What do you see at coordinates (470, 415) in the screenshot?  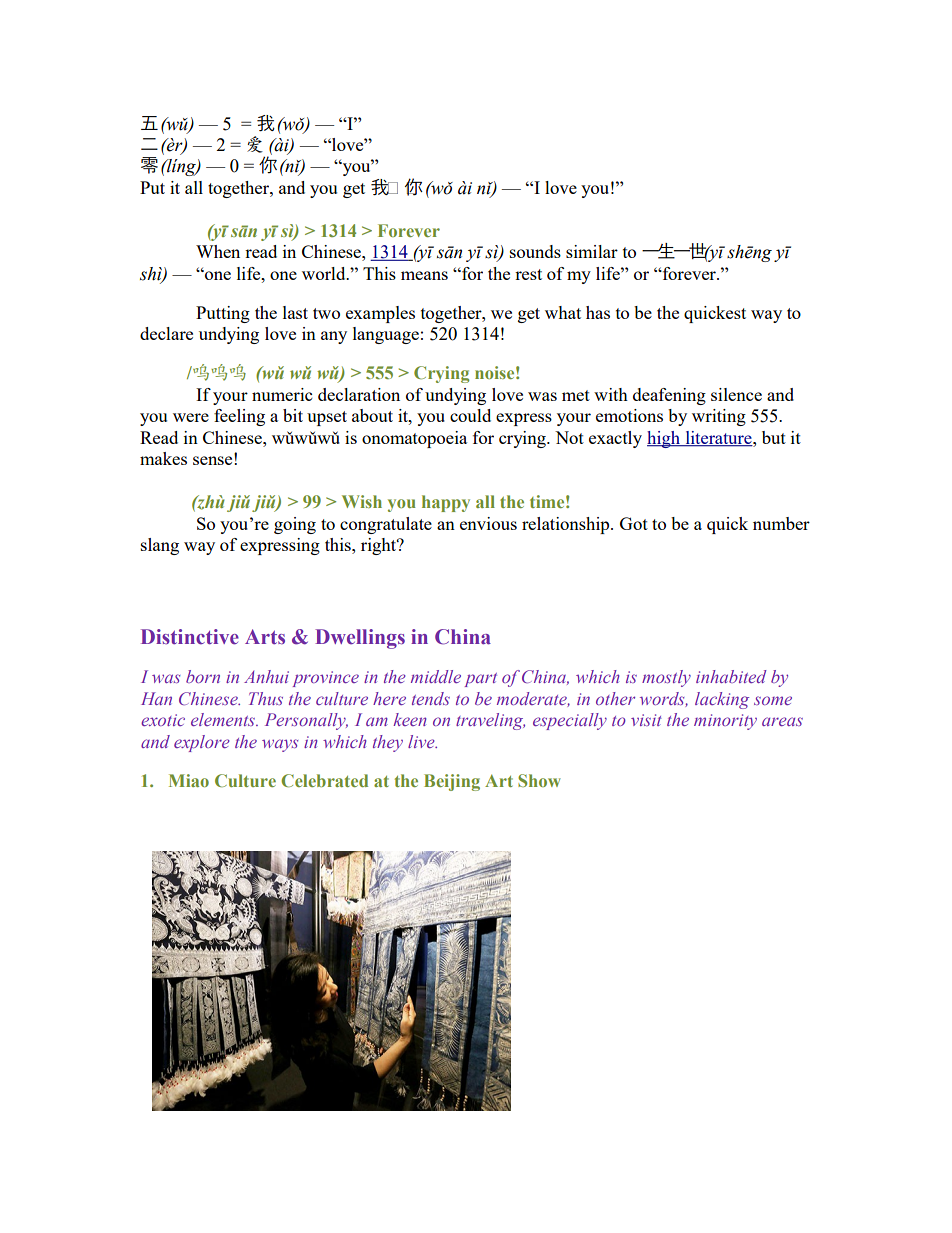 I see `could` at bounding box center [470, 415].
